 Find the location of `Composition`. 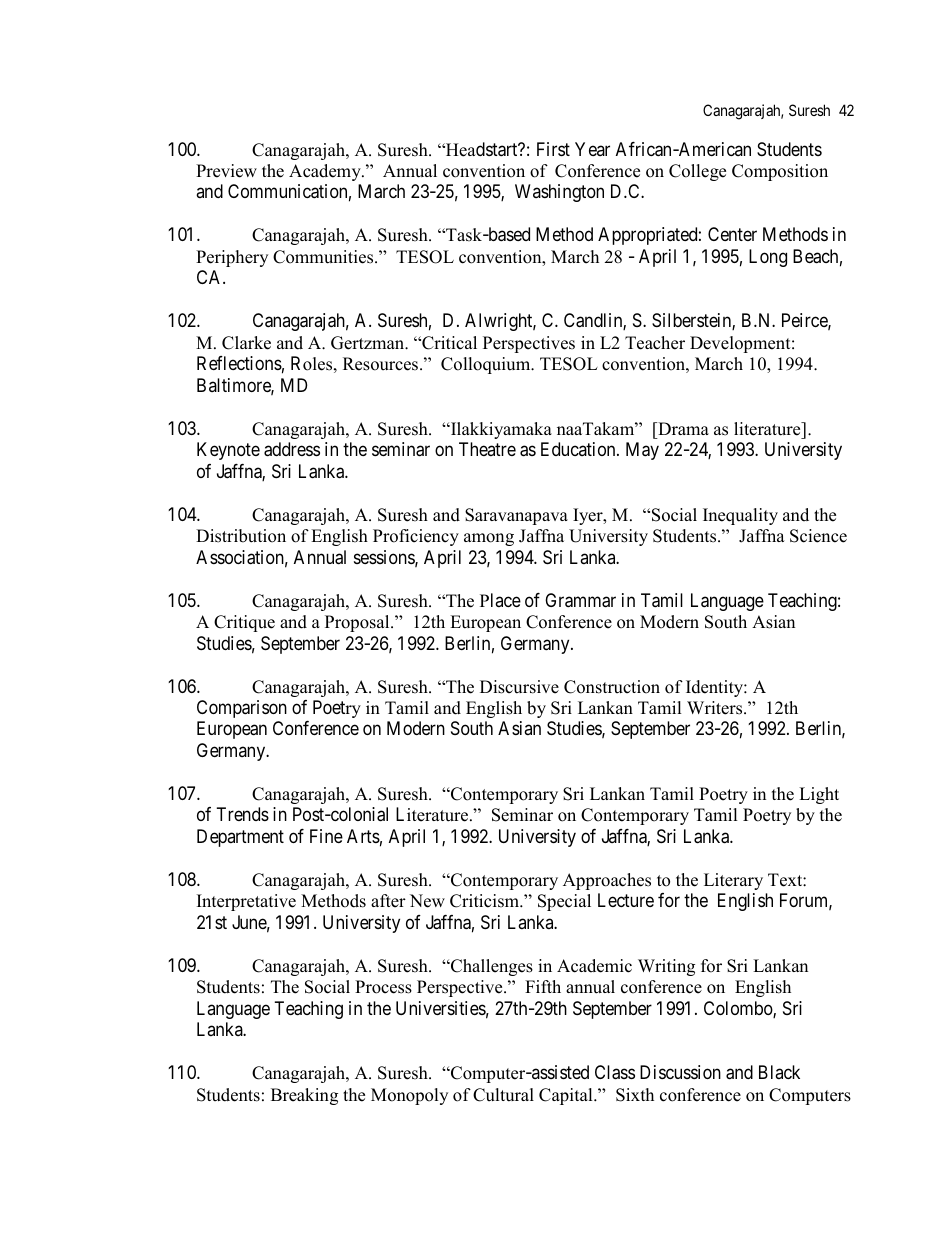

Composition is located at coordinates (780, 172).
